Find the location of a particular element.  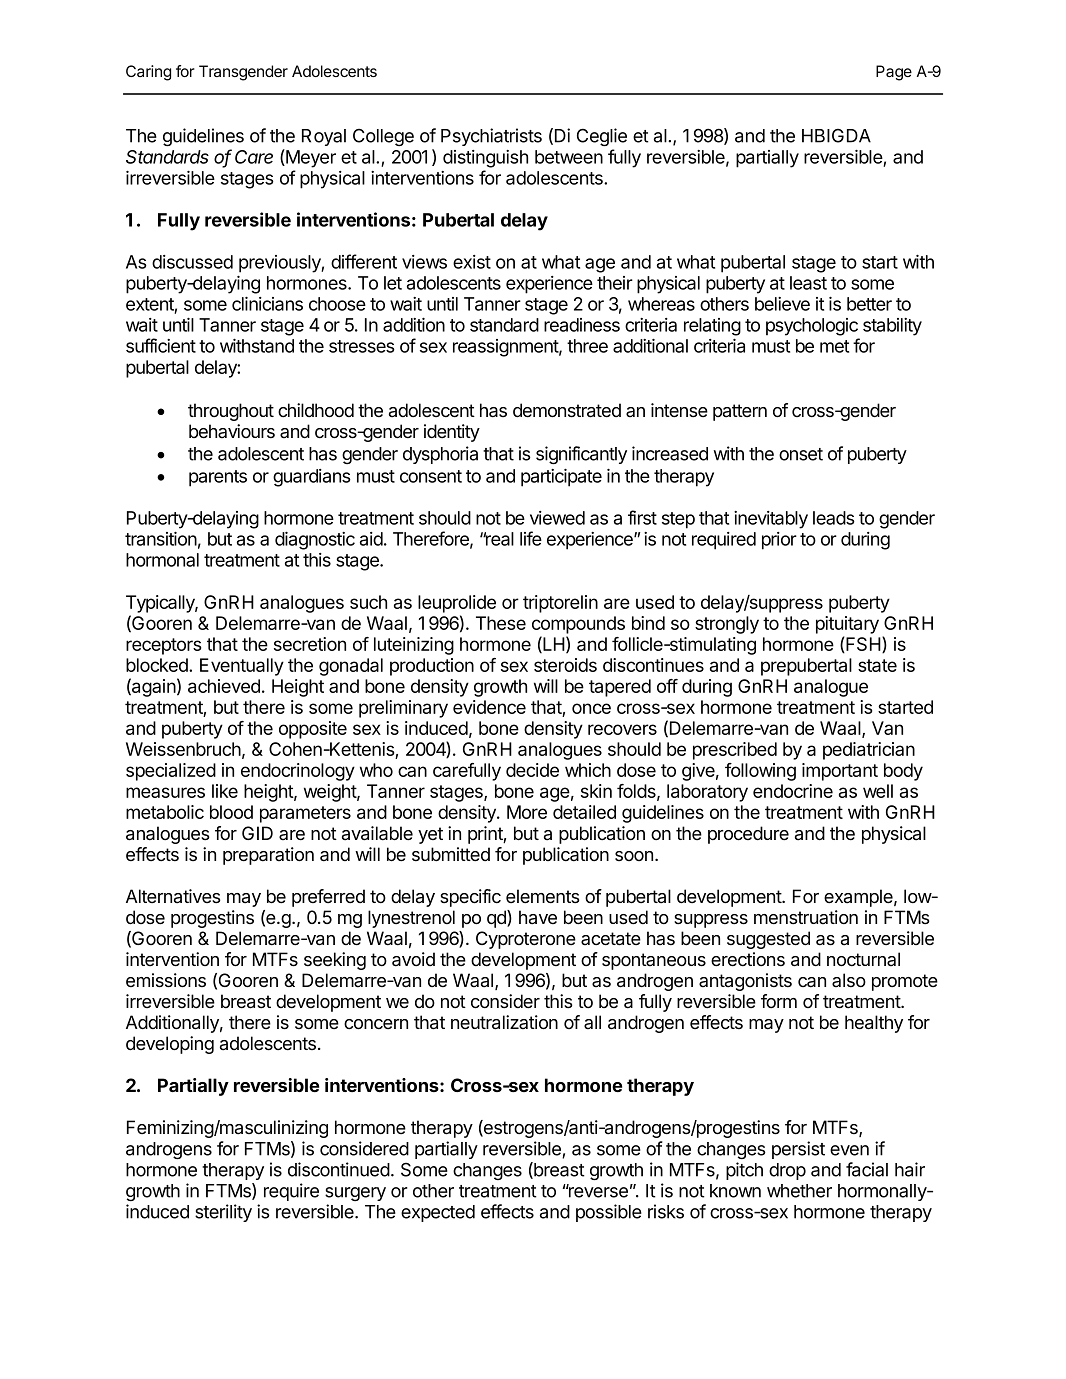

Alternatives is located at coordinates (173, 896).
